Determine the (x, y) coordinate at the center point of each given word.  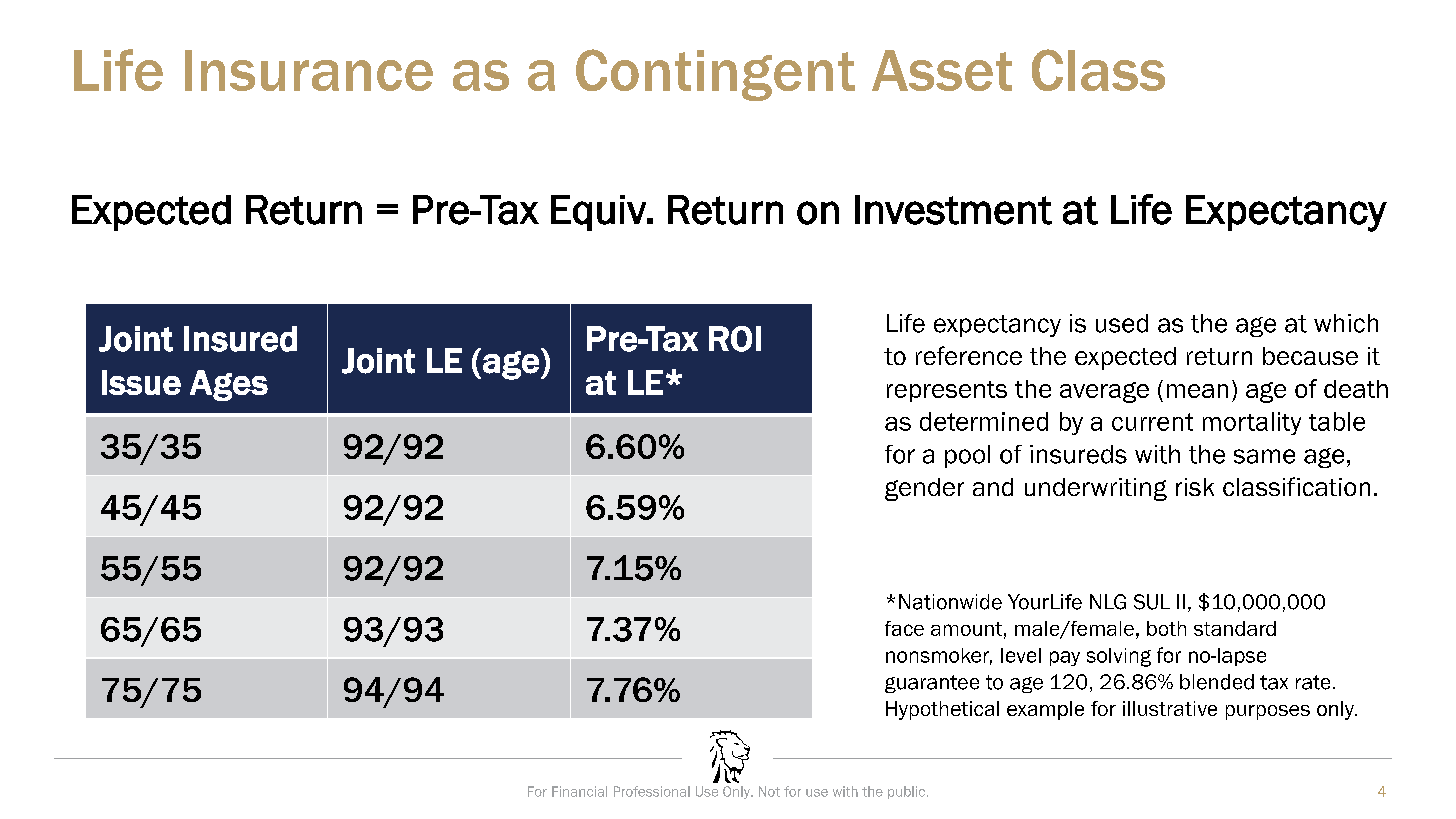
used (1122, 323)
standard (1235, 628)
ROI (735, 339)
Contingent (715, 75)
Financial (579, 791)
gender (924, 489)
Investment (953, 210)
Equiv (599, 213)
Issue (141, 382)
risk (1195, 487)
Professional (652, 791)
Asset (942, 70)
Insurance (309, 70)
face (904, 628)
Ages (229, 385)
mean (1197, 391)
